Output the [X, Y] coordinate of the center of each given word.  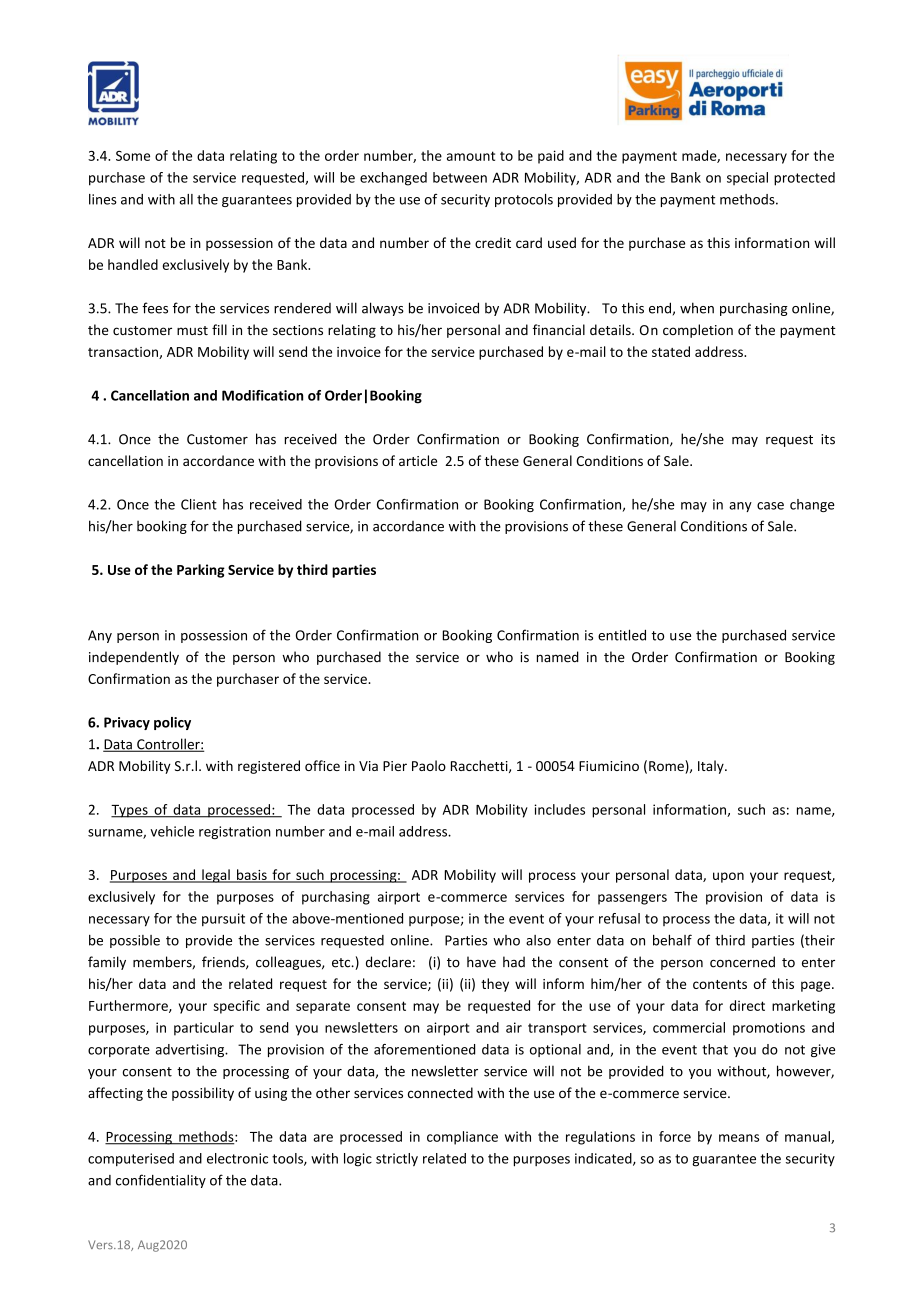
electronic [237, 1158]
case [770, 506]
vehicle [172, 831]
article [418, 460]
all [186, 199]
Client [199, 504]
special [747, 178]
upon [728, 877]
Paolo [429, 765]
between [460, 177]
